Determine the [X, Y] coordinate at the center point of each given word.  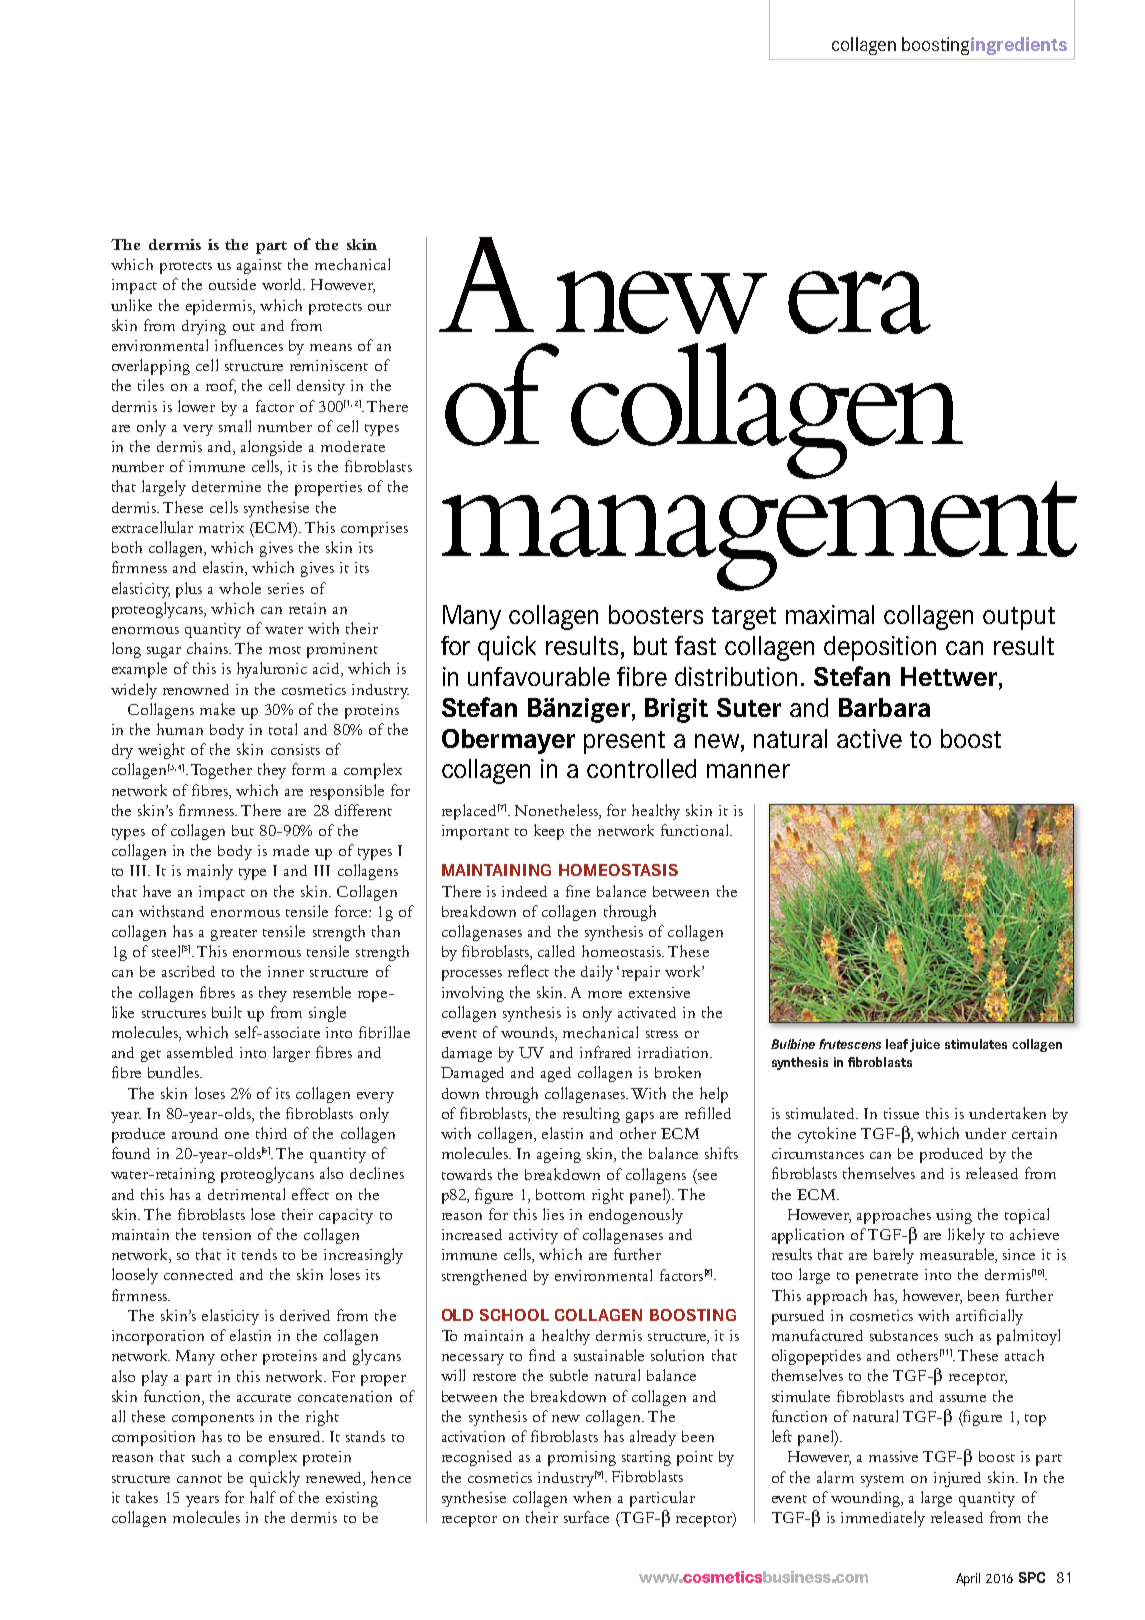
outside [232, 284]
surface [586, 1517]
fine [578, 891]
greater [234, 935]
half [263, 1497]
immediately [883, 1519]
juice [925, 1045]
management [759, 536]
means [331, 347]
